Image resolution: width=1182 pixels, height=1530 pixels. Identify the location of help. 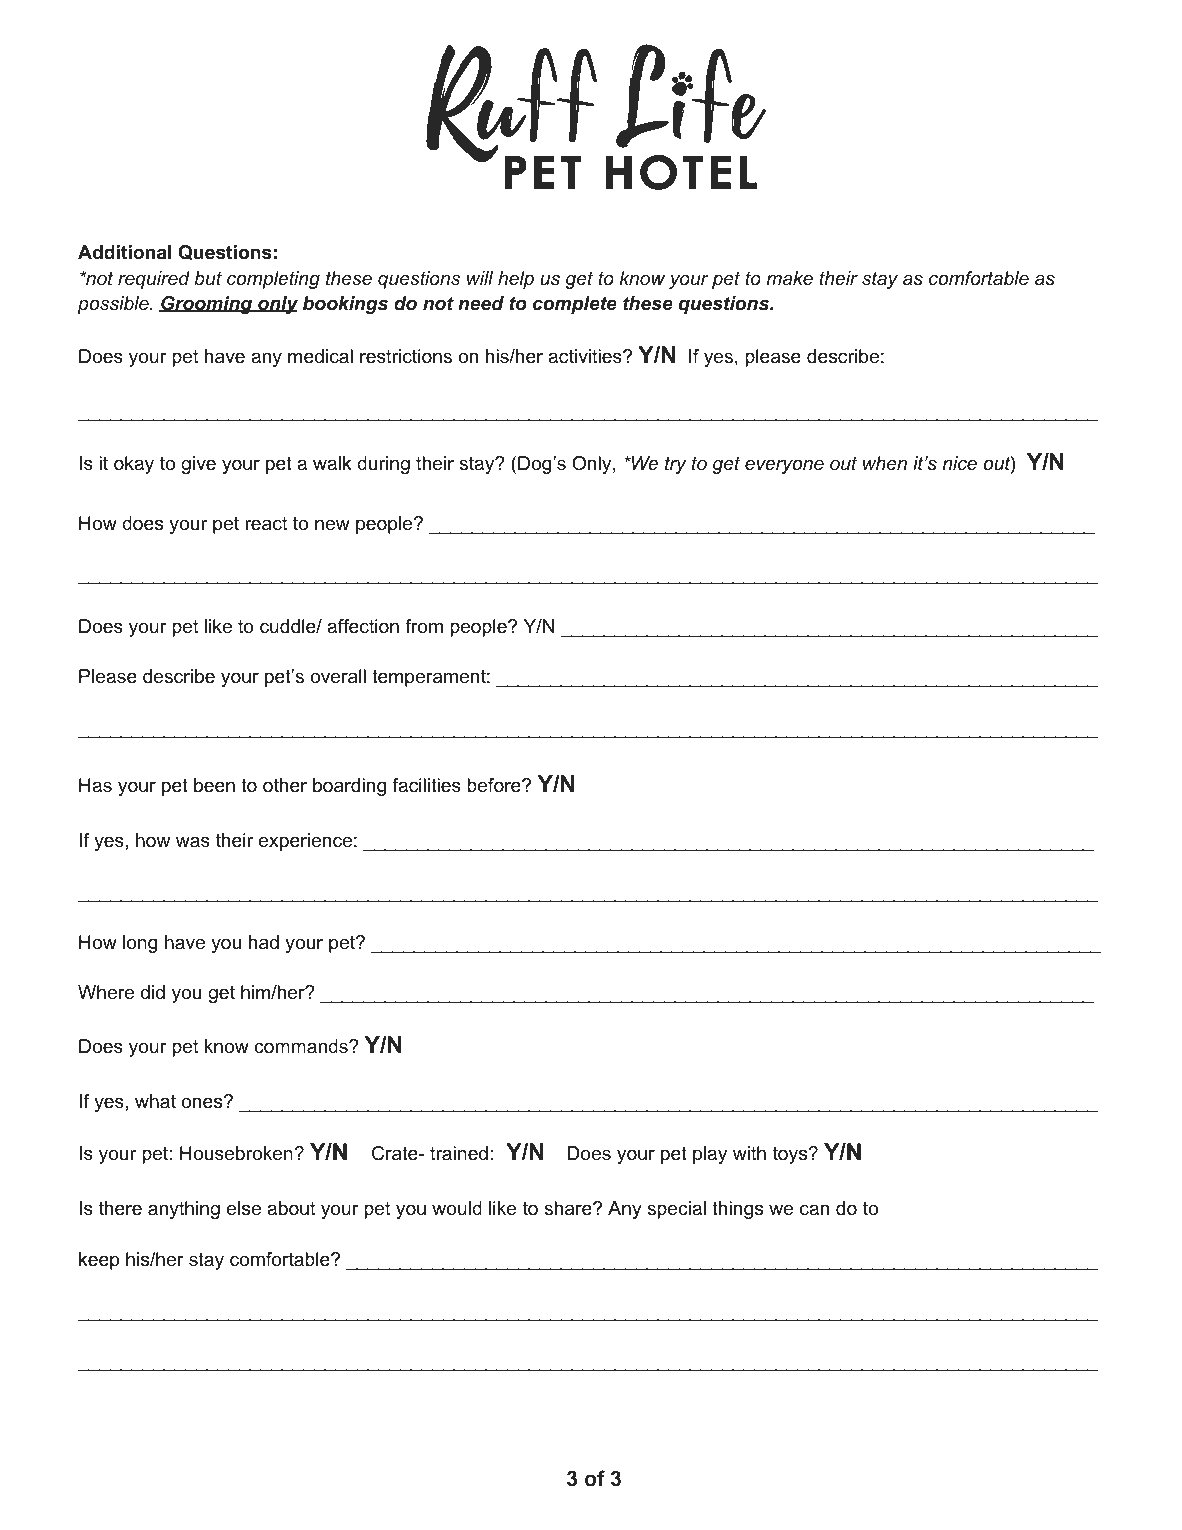
(516, 280).
